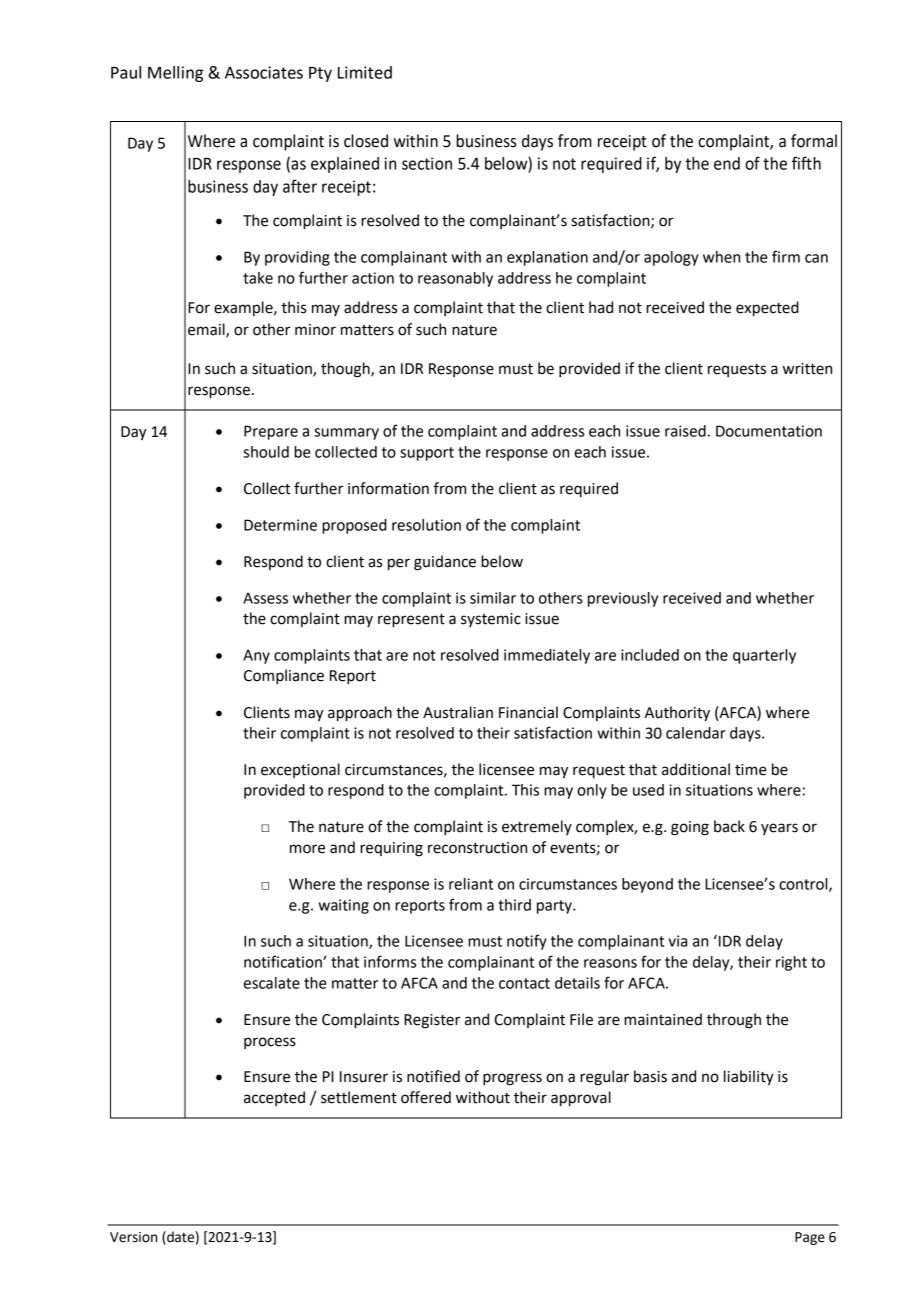 Image resolution: width=924 pixels, height=1308 pixels. What do you see at coordinates (814, 141) in the document?
I see `formal` at bounding box center [814, 141].
